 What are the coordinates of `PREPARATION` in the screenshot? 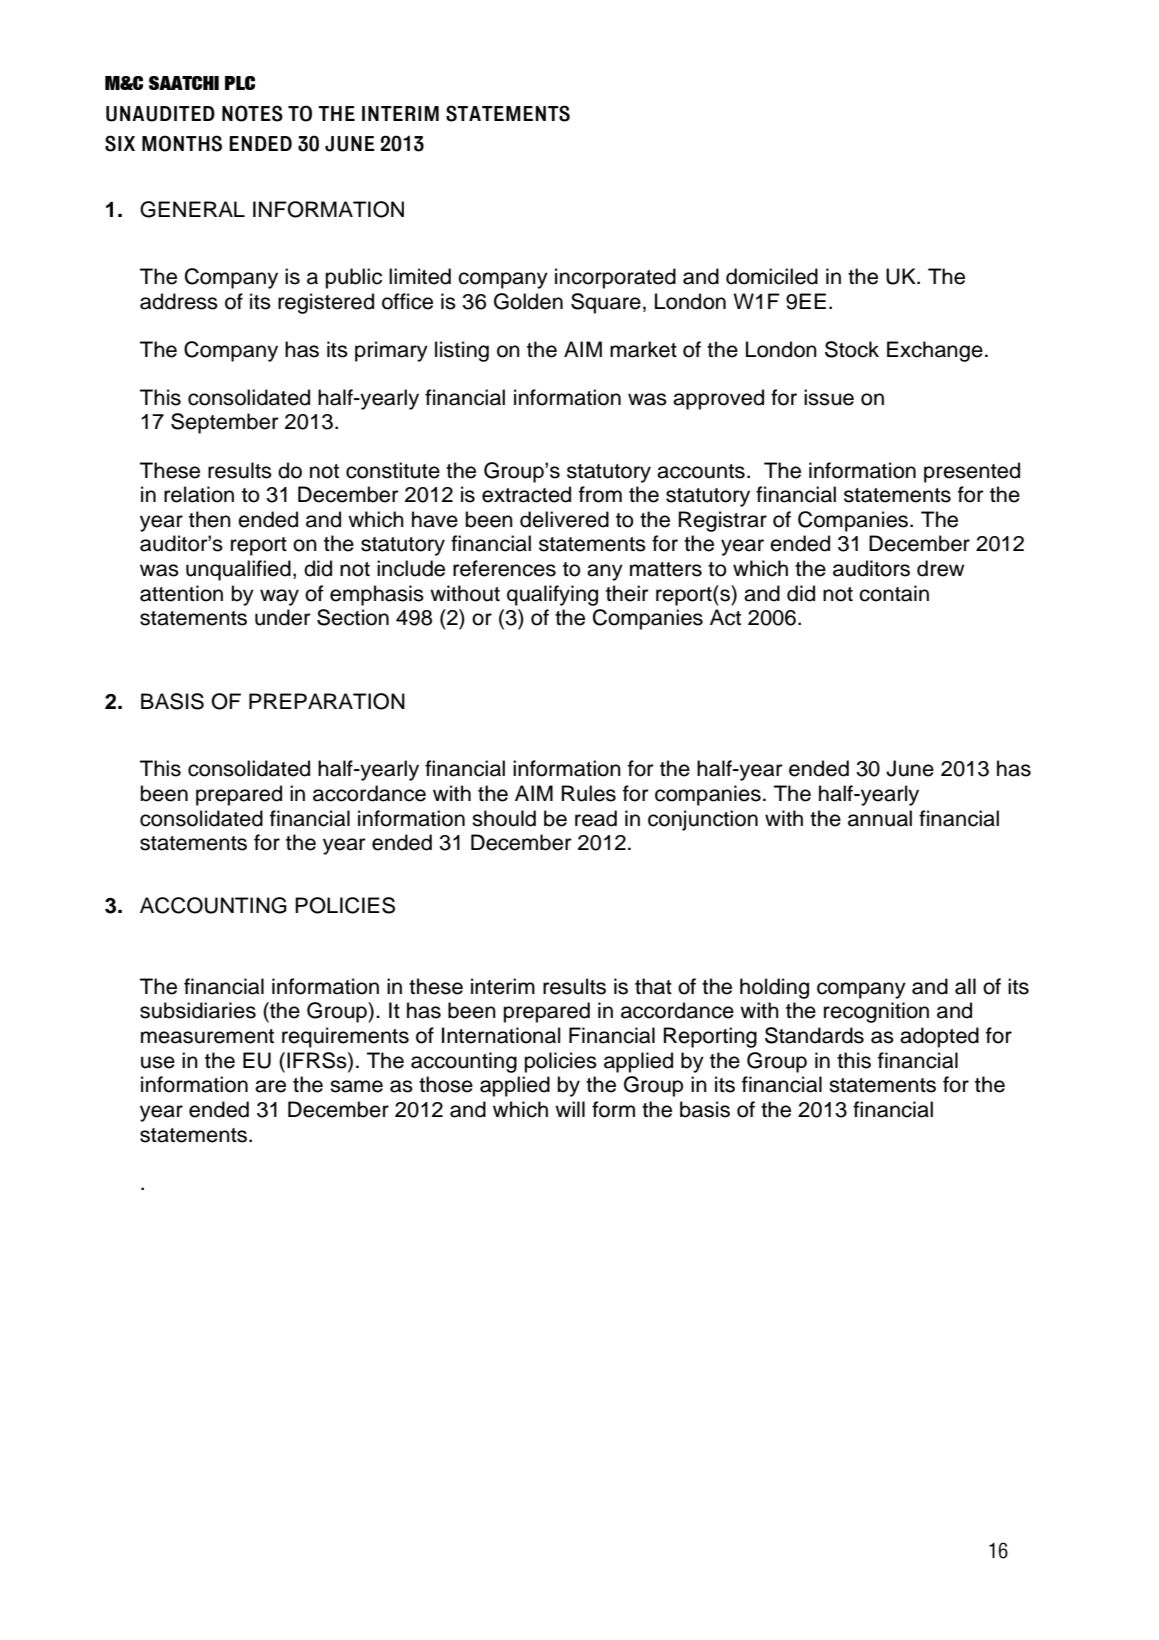 It's located at (327, 701).
